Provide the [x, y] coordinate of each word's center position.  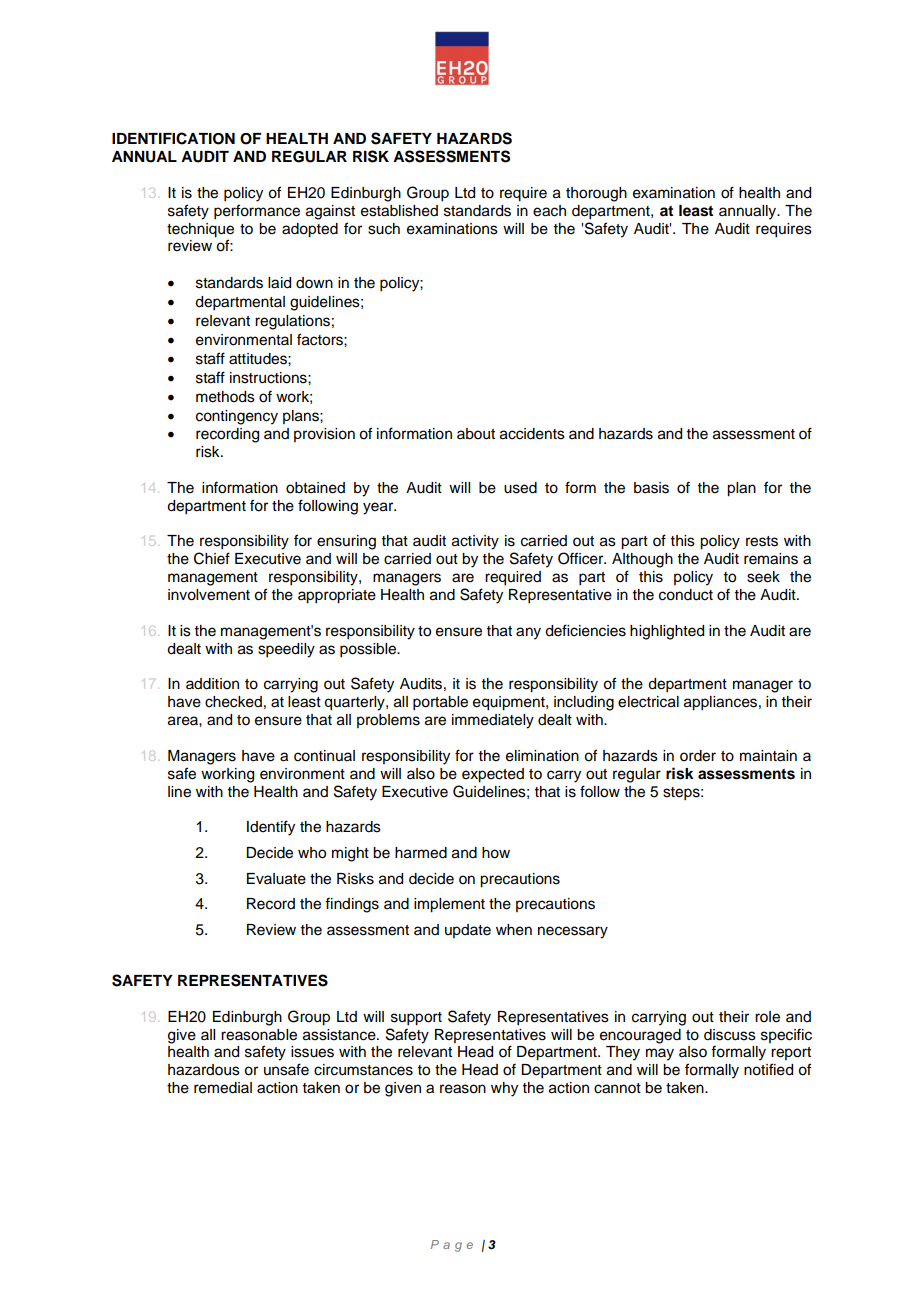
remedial [223, 1088]
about [476, 434]
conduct [686, 595]
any [528, 633]
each [549, 211]
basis [651, 488]
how [496, 853]
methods [225, 397]
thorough [596, 194]
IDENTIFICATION [173, 138]
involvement [209, 595]
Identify [271, 828]
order [698, 756]
